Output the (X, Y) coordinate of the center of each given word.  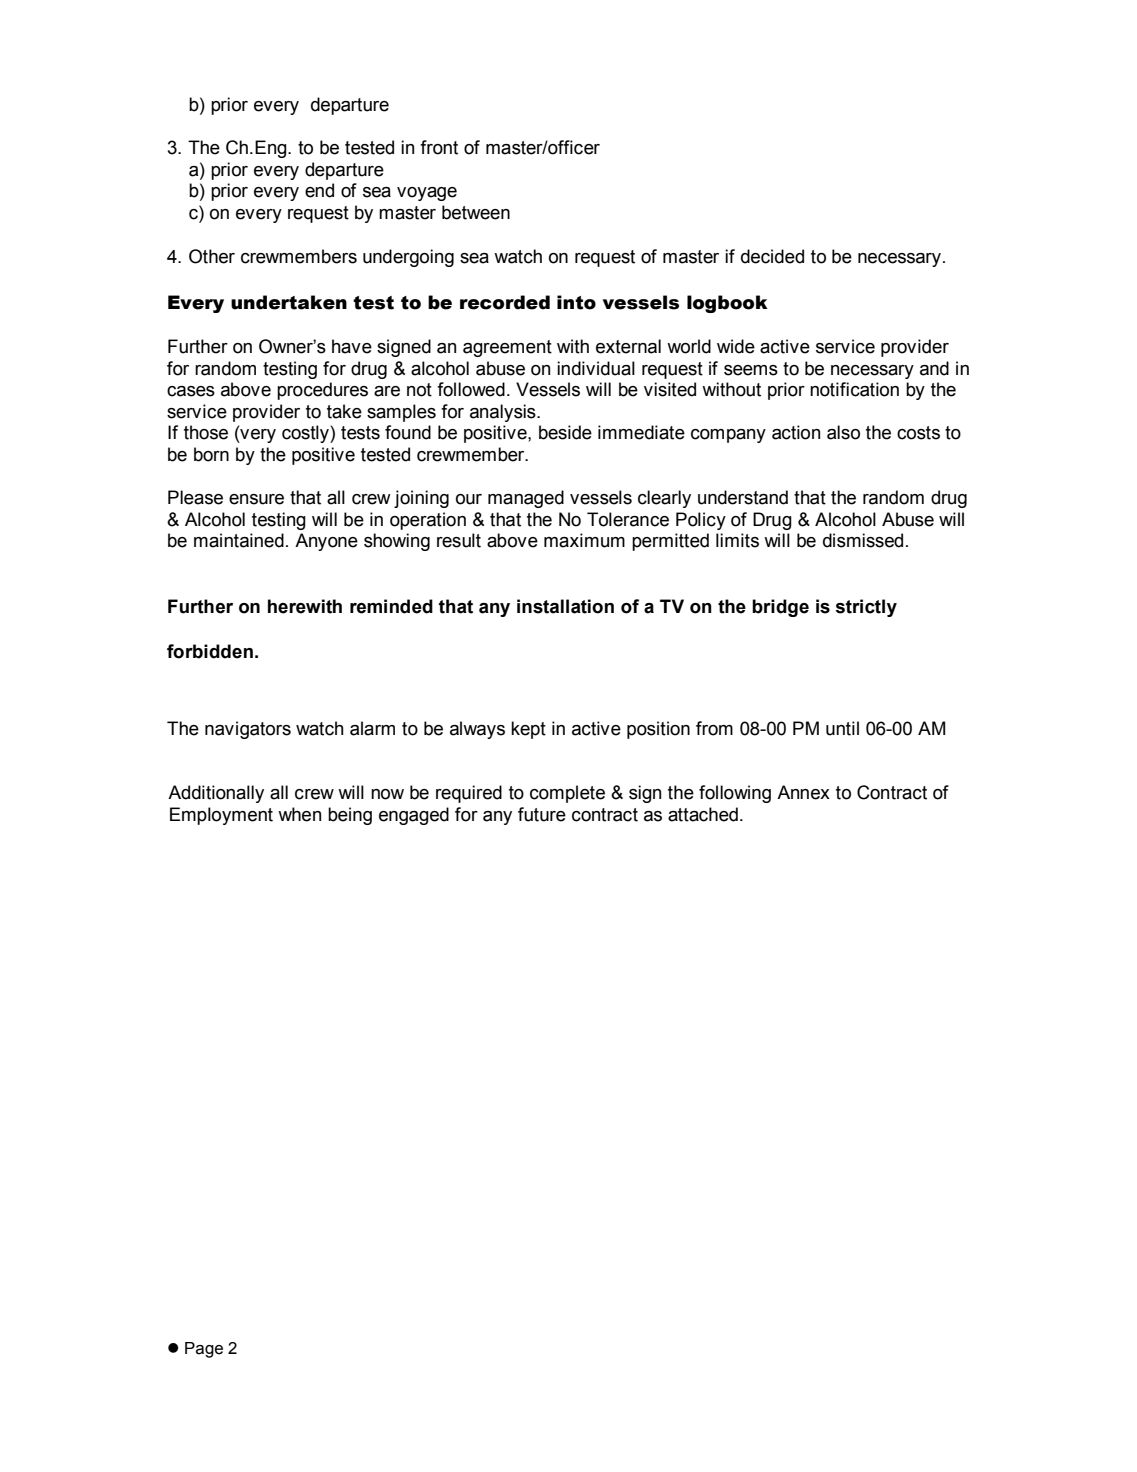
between (476, 212)
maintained (239, 540)
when (299, 814)
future (542, 814)
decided (772, 256)
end (319, 190)
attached (703, 814)
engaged (414, 816)
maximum (584, 540)
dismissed (863, 540)
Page (204, 1350)
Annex (803, 792)
